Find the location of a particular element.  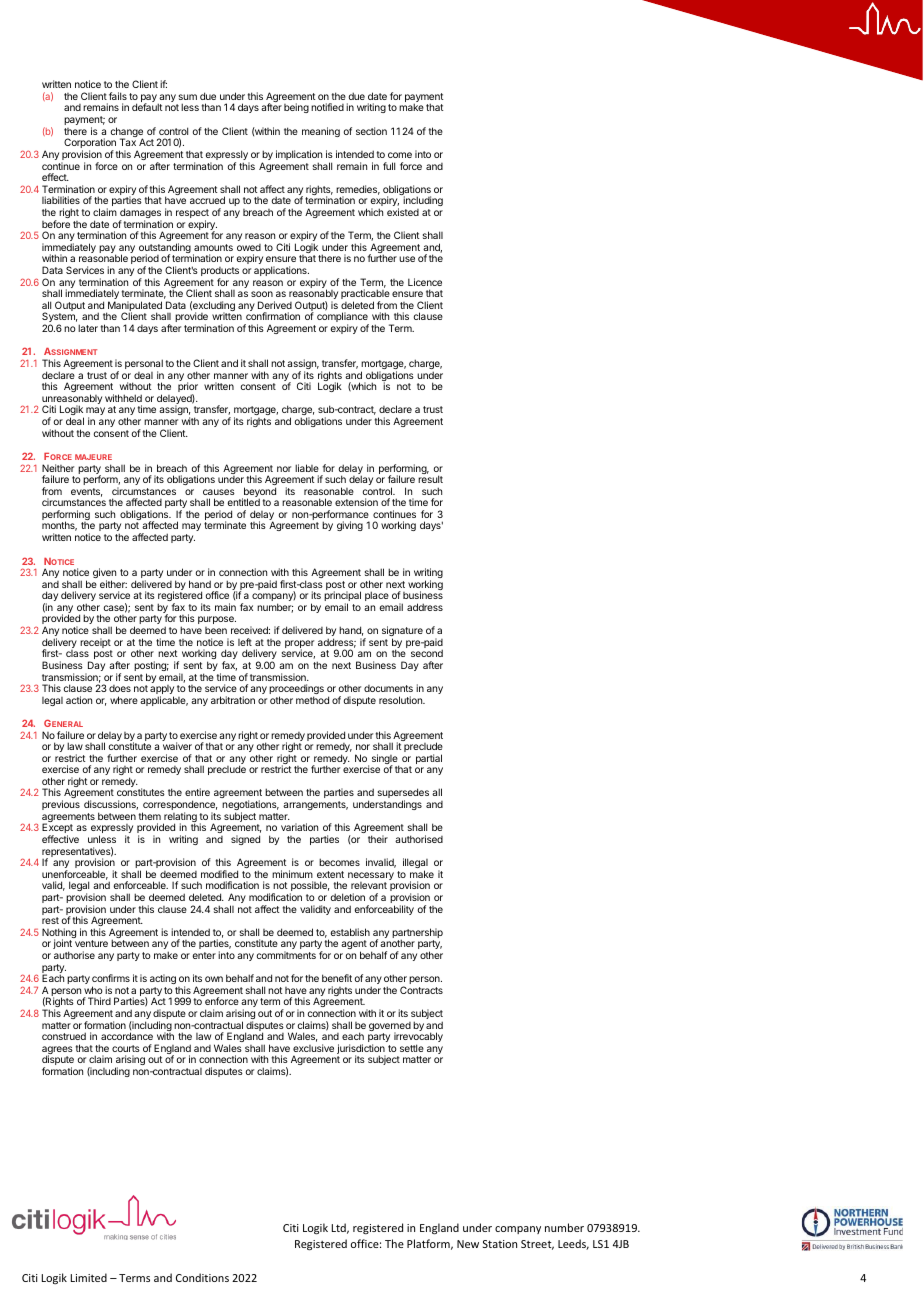

full is located at coordinates (389, 166).
